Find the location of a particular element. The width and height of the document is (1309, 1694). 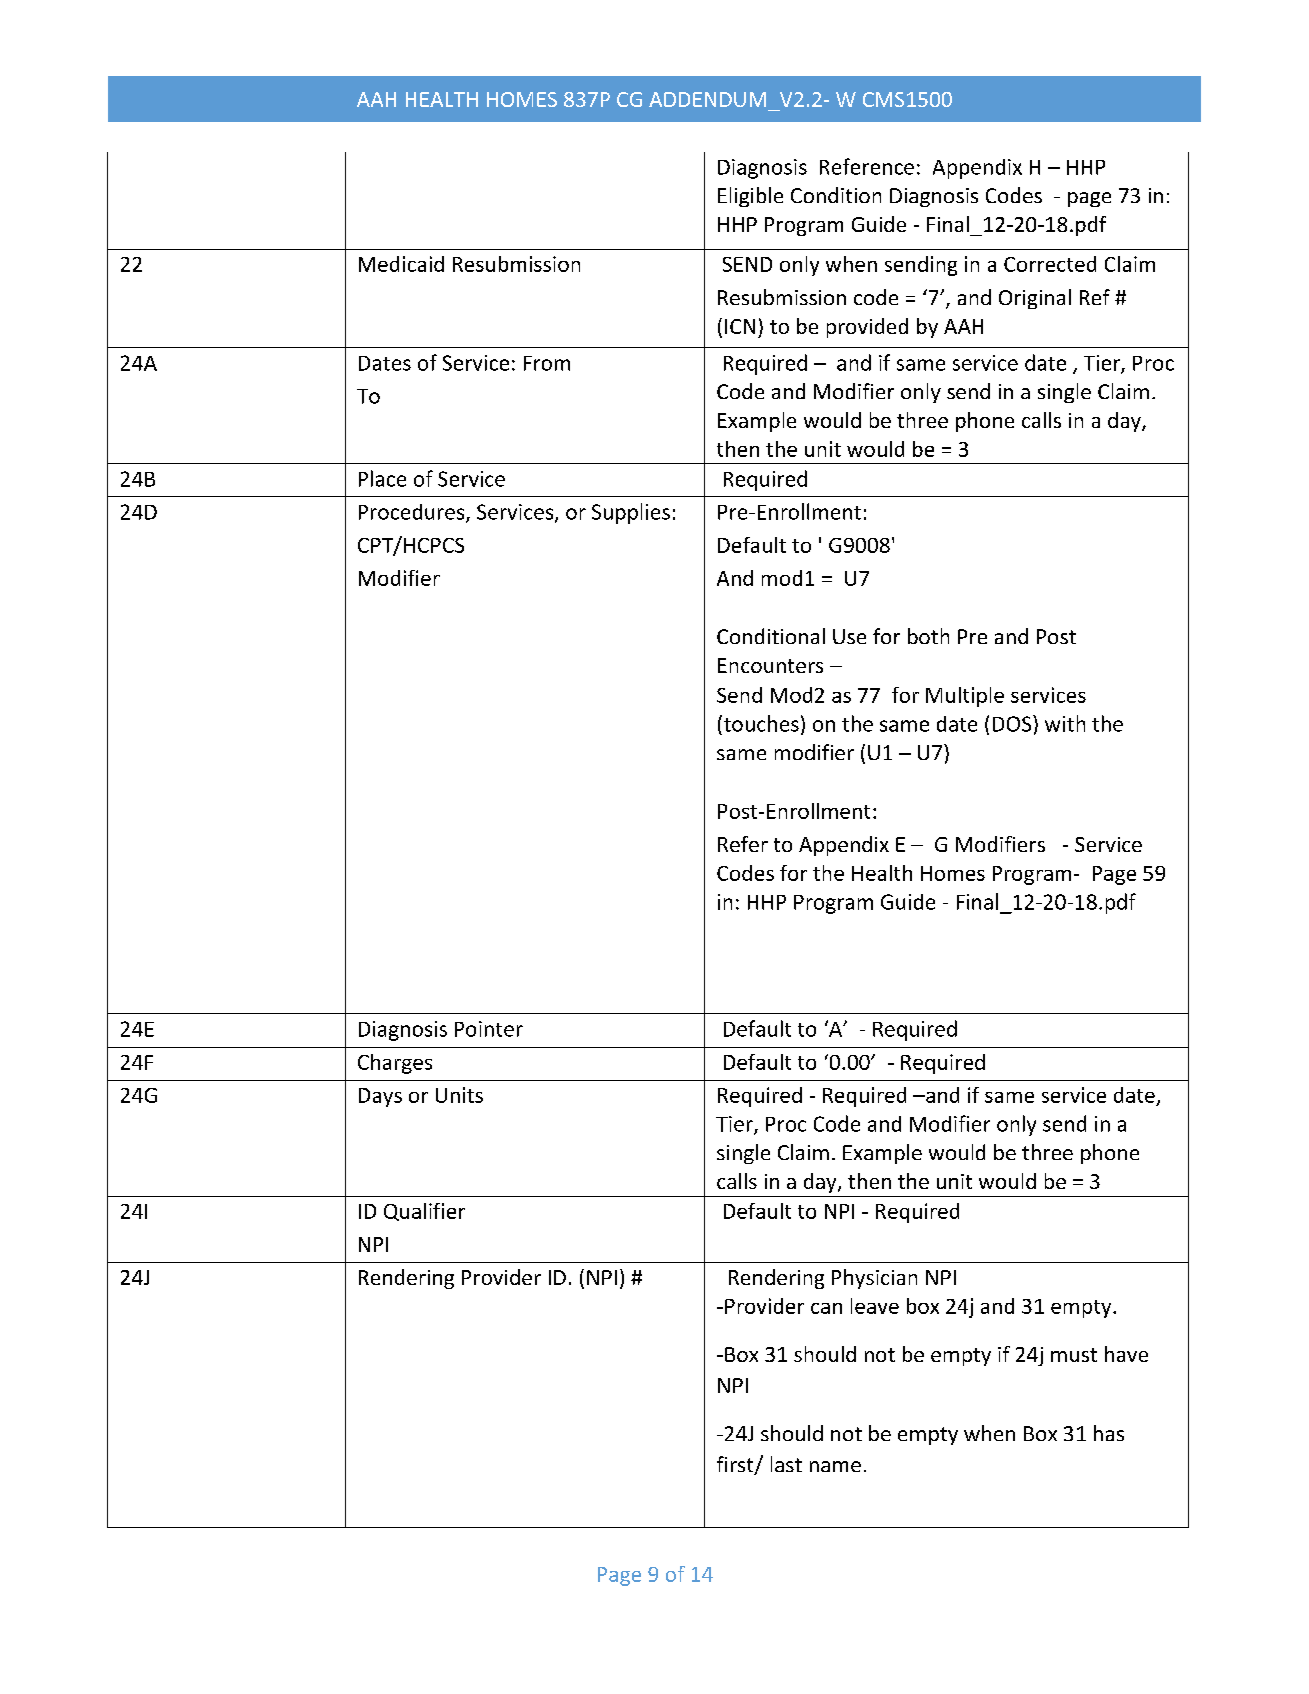

Medicaid is located at coordinates (401, 264).
